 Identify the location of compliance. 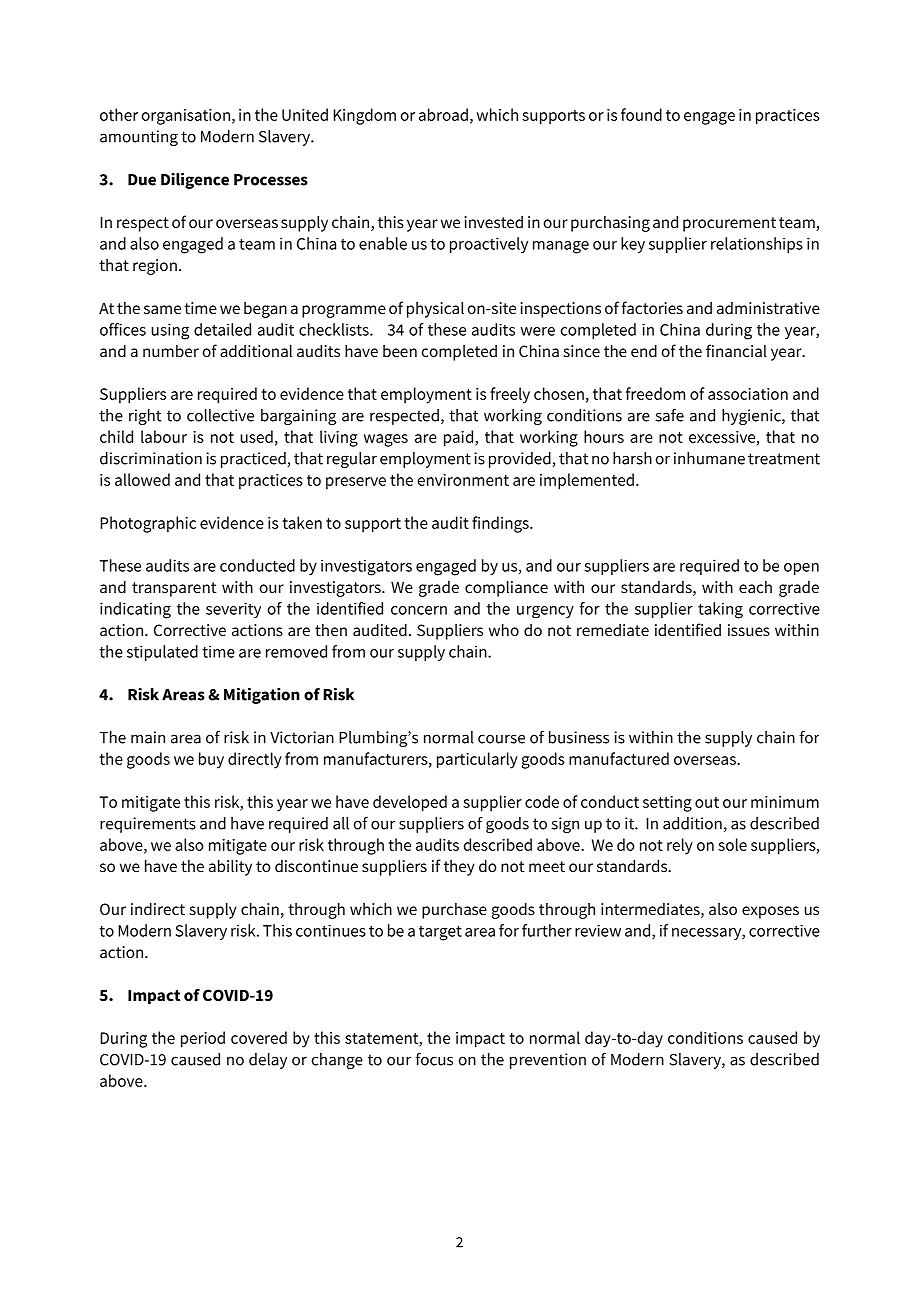
(506, 588).
